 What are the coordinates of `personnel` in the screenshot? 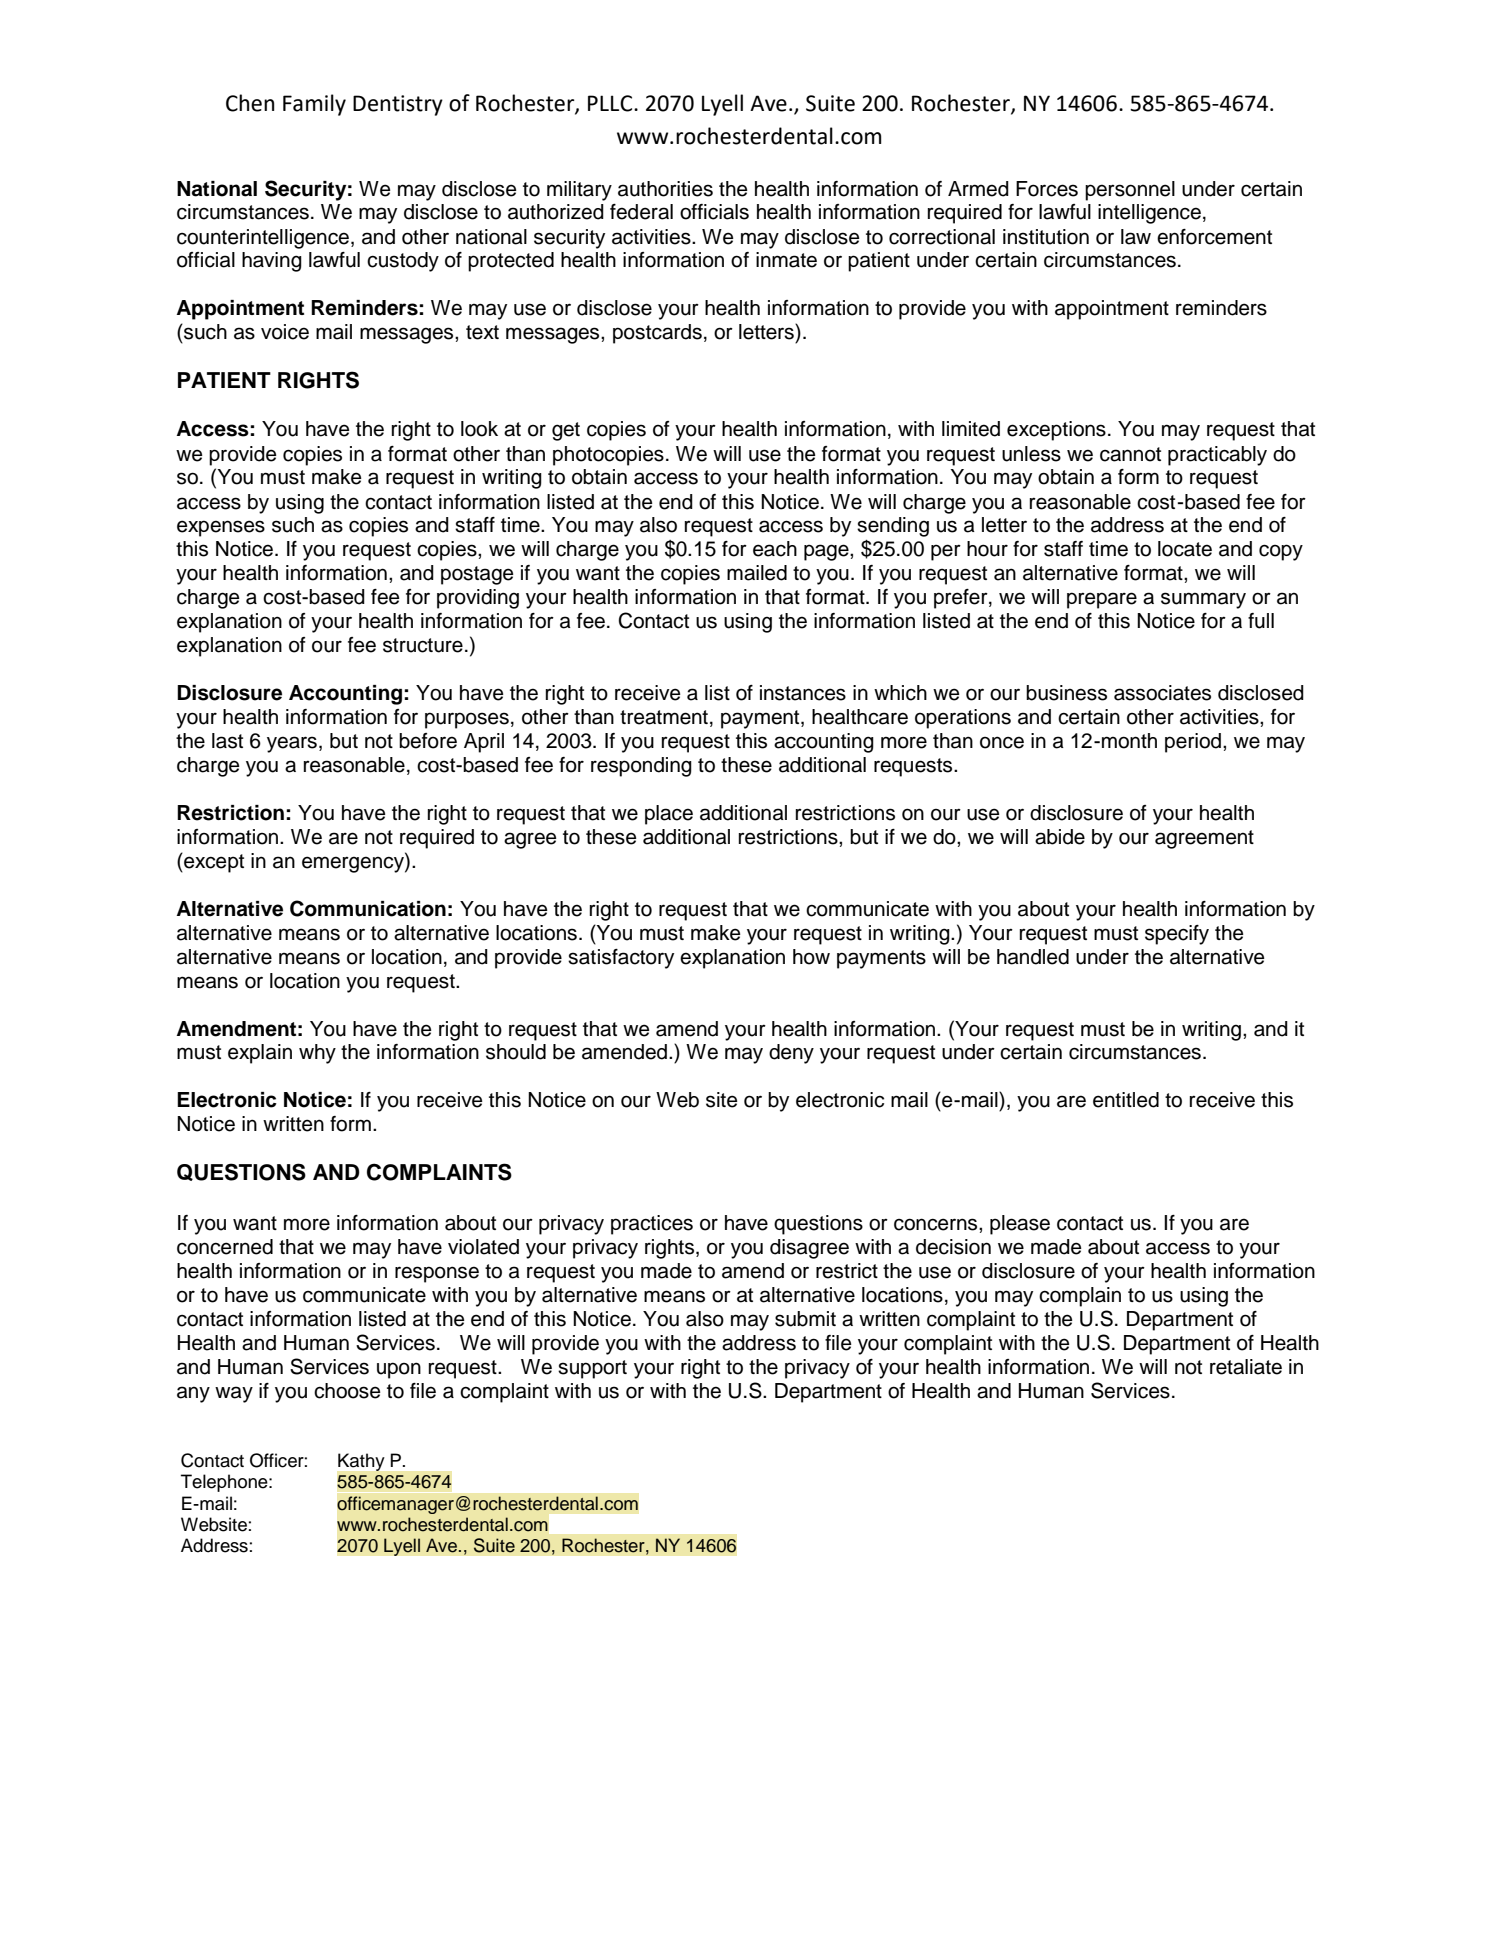 It's located at (1130, 191).
